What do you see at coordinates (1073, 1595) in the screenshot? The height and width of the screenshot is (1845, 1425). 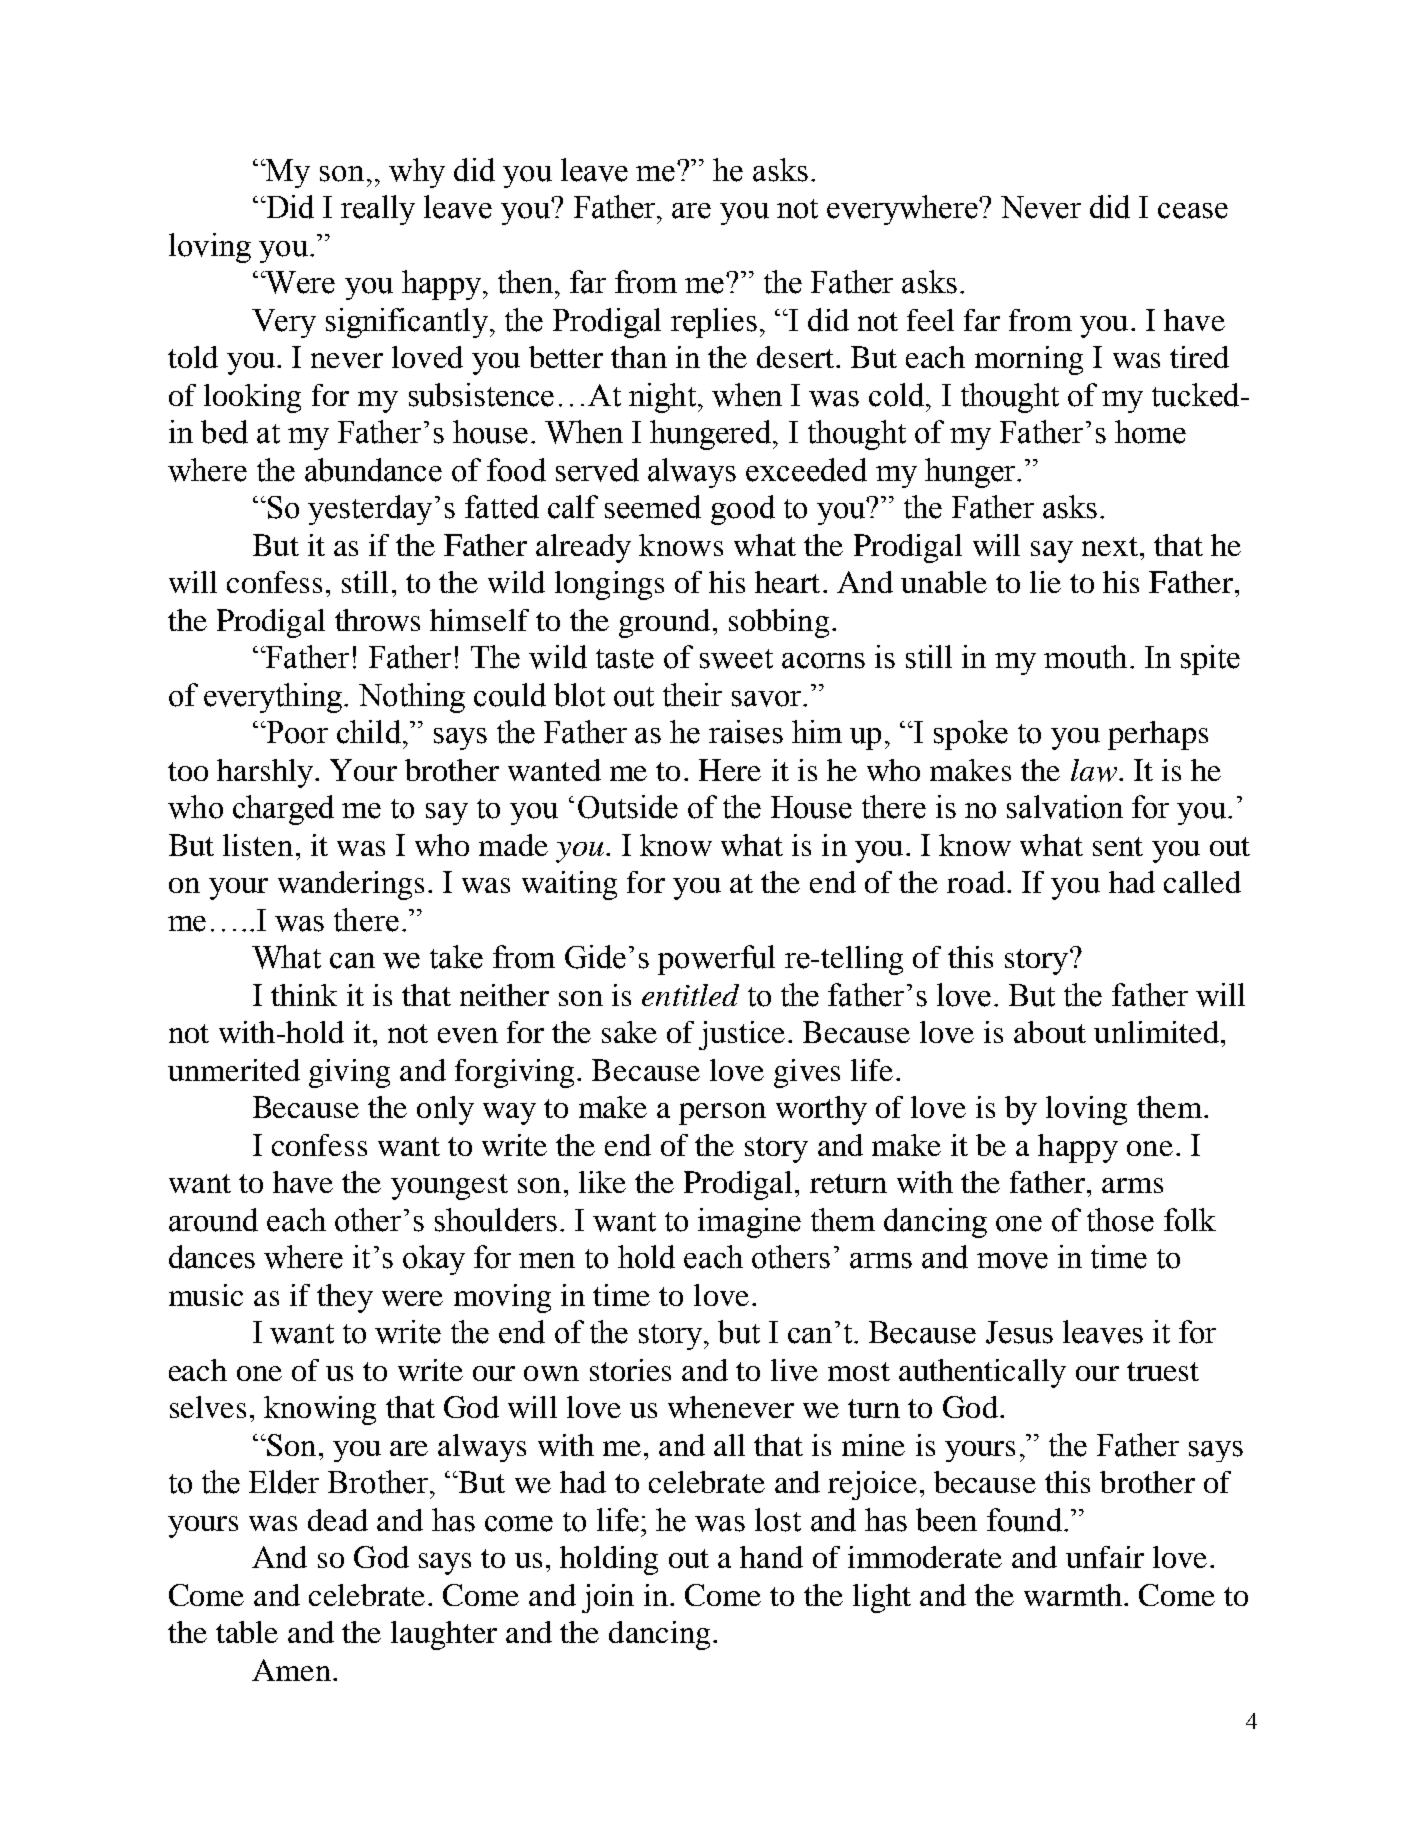 I see `warmth` at bounding box center [1073, 1595].
